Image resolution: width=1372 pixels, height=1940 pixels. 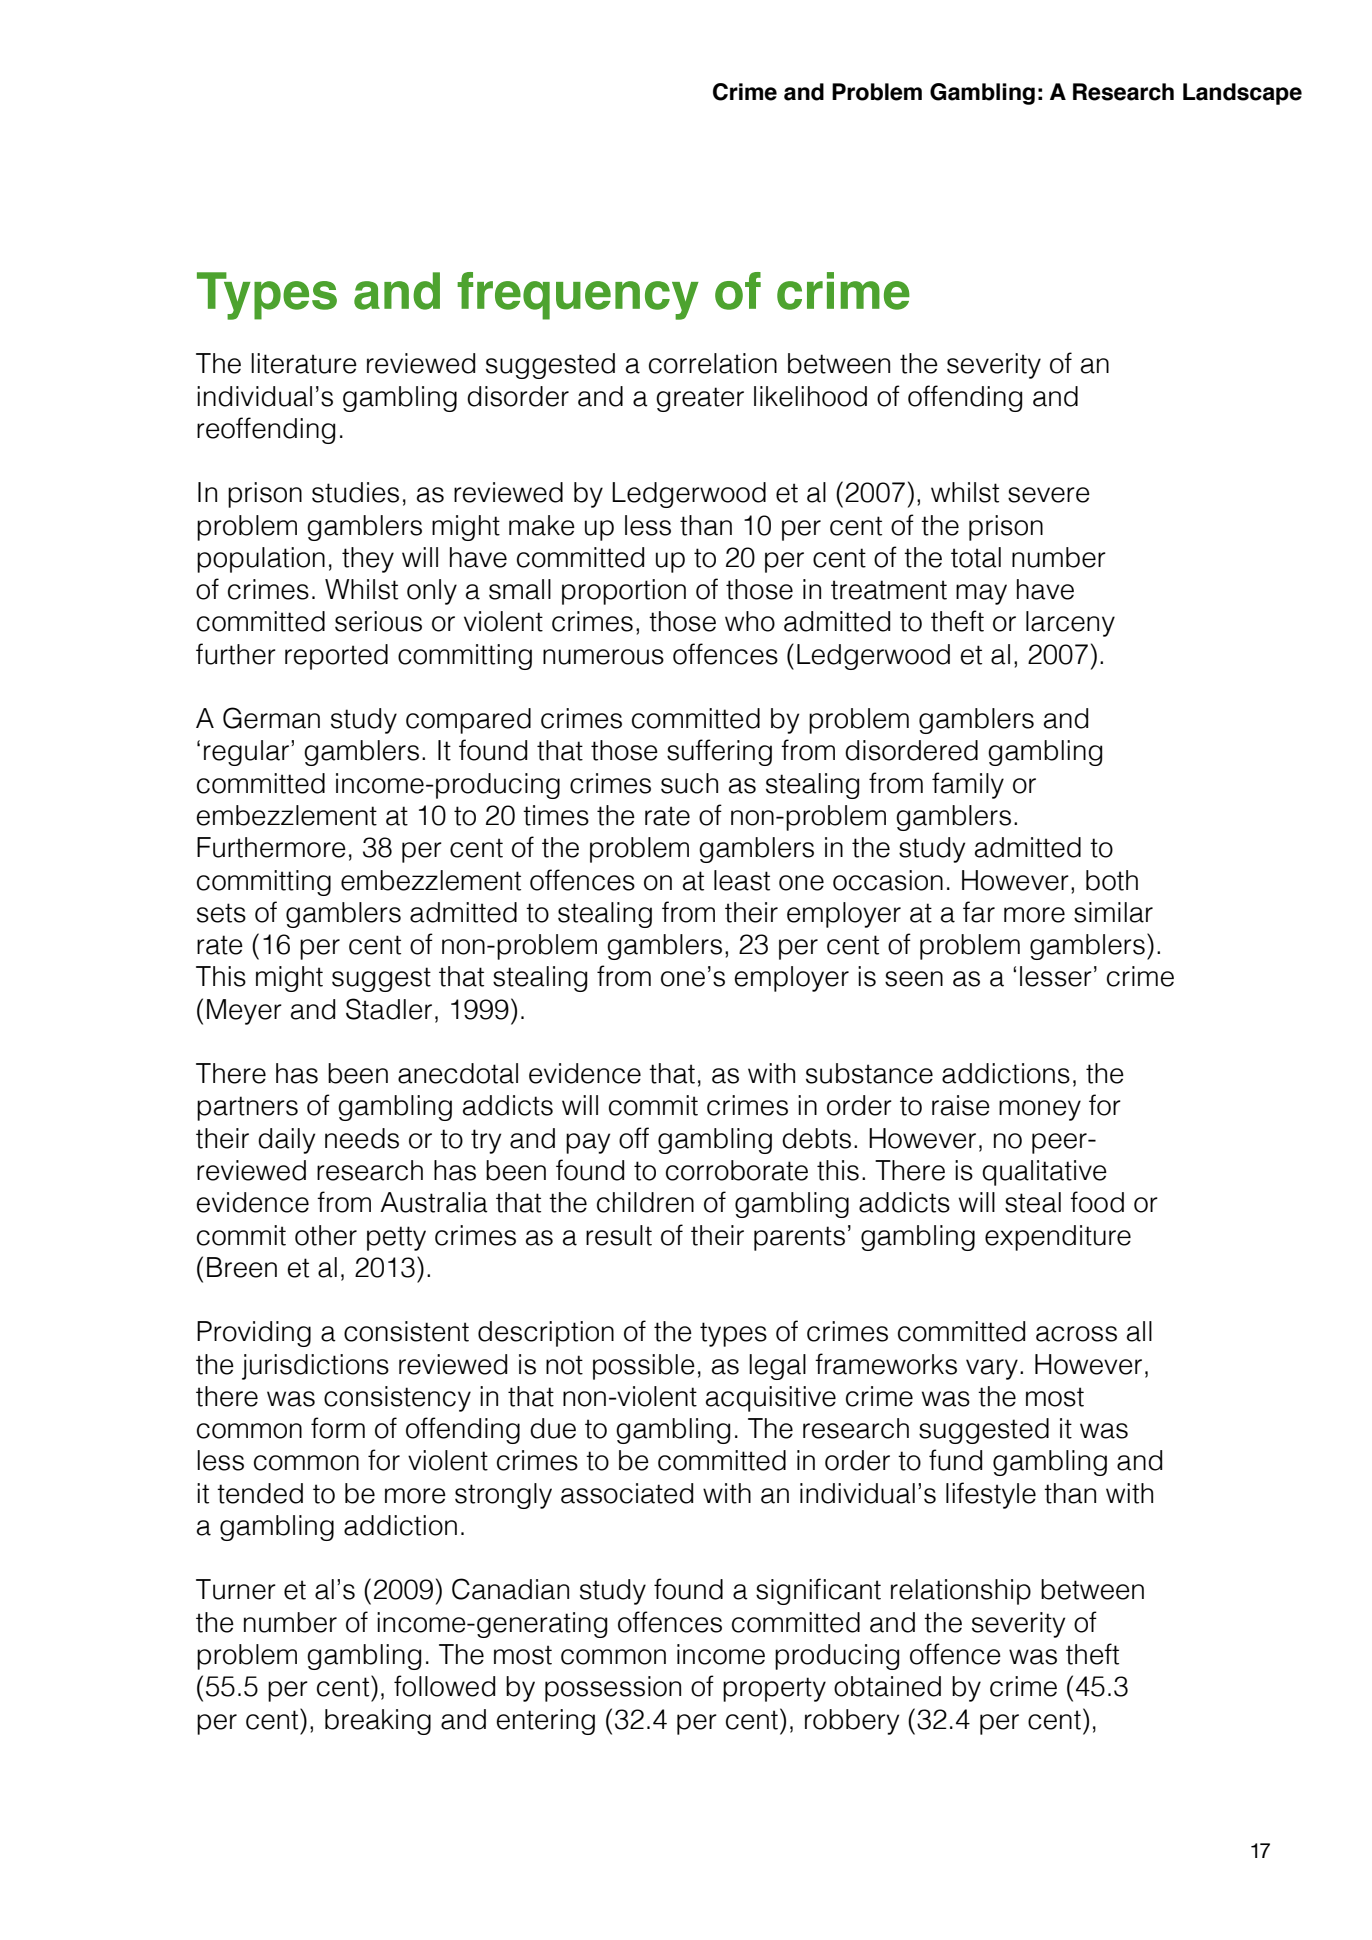 What do you see at coordinates (304, 363) in the image?
I see `literature` at bounding box center [304, 363].
